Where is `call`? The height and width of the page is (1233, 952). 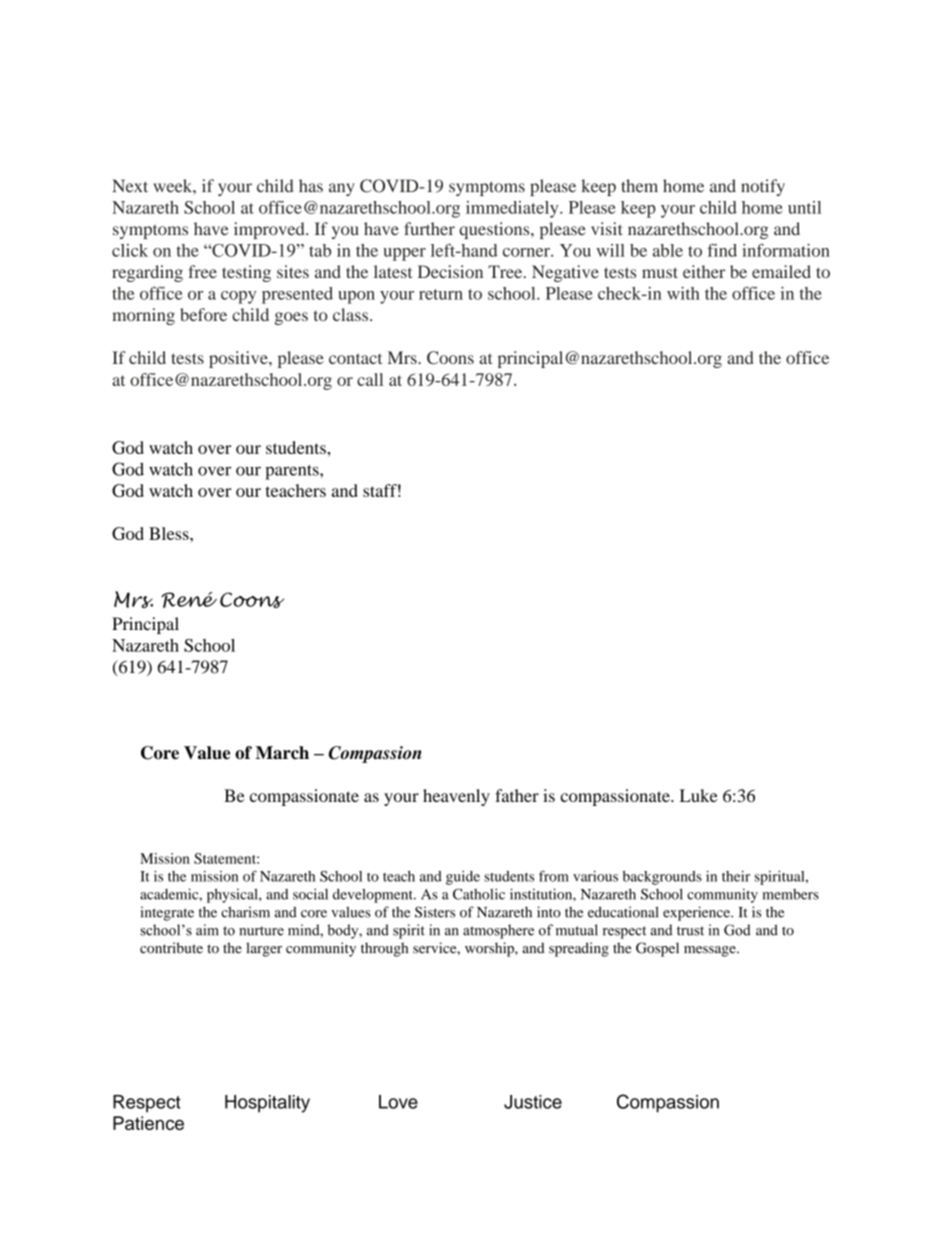
call is located at coordinates (370, 379).
